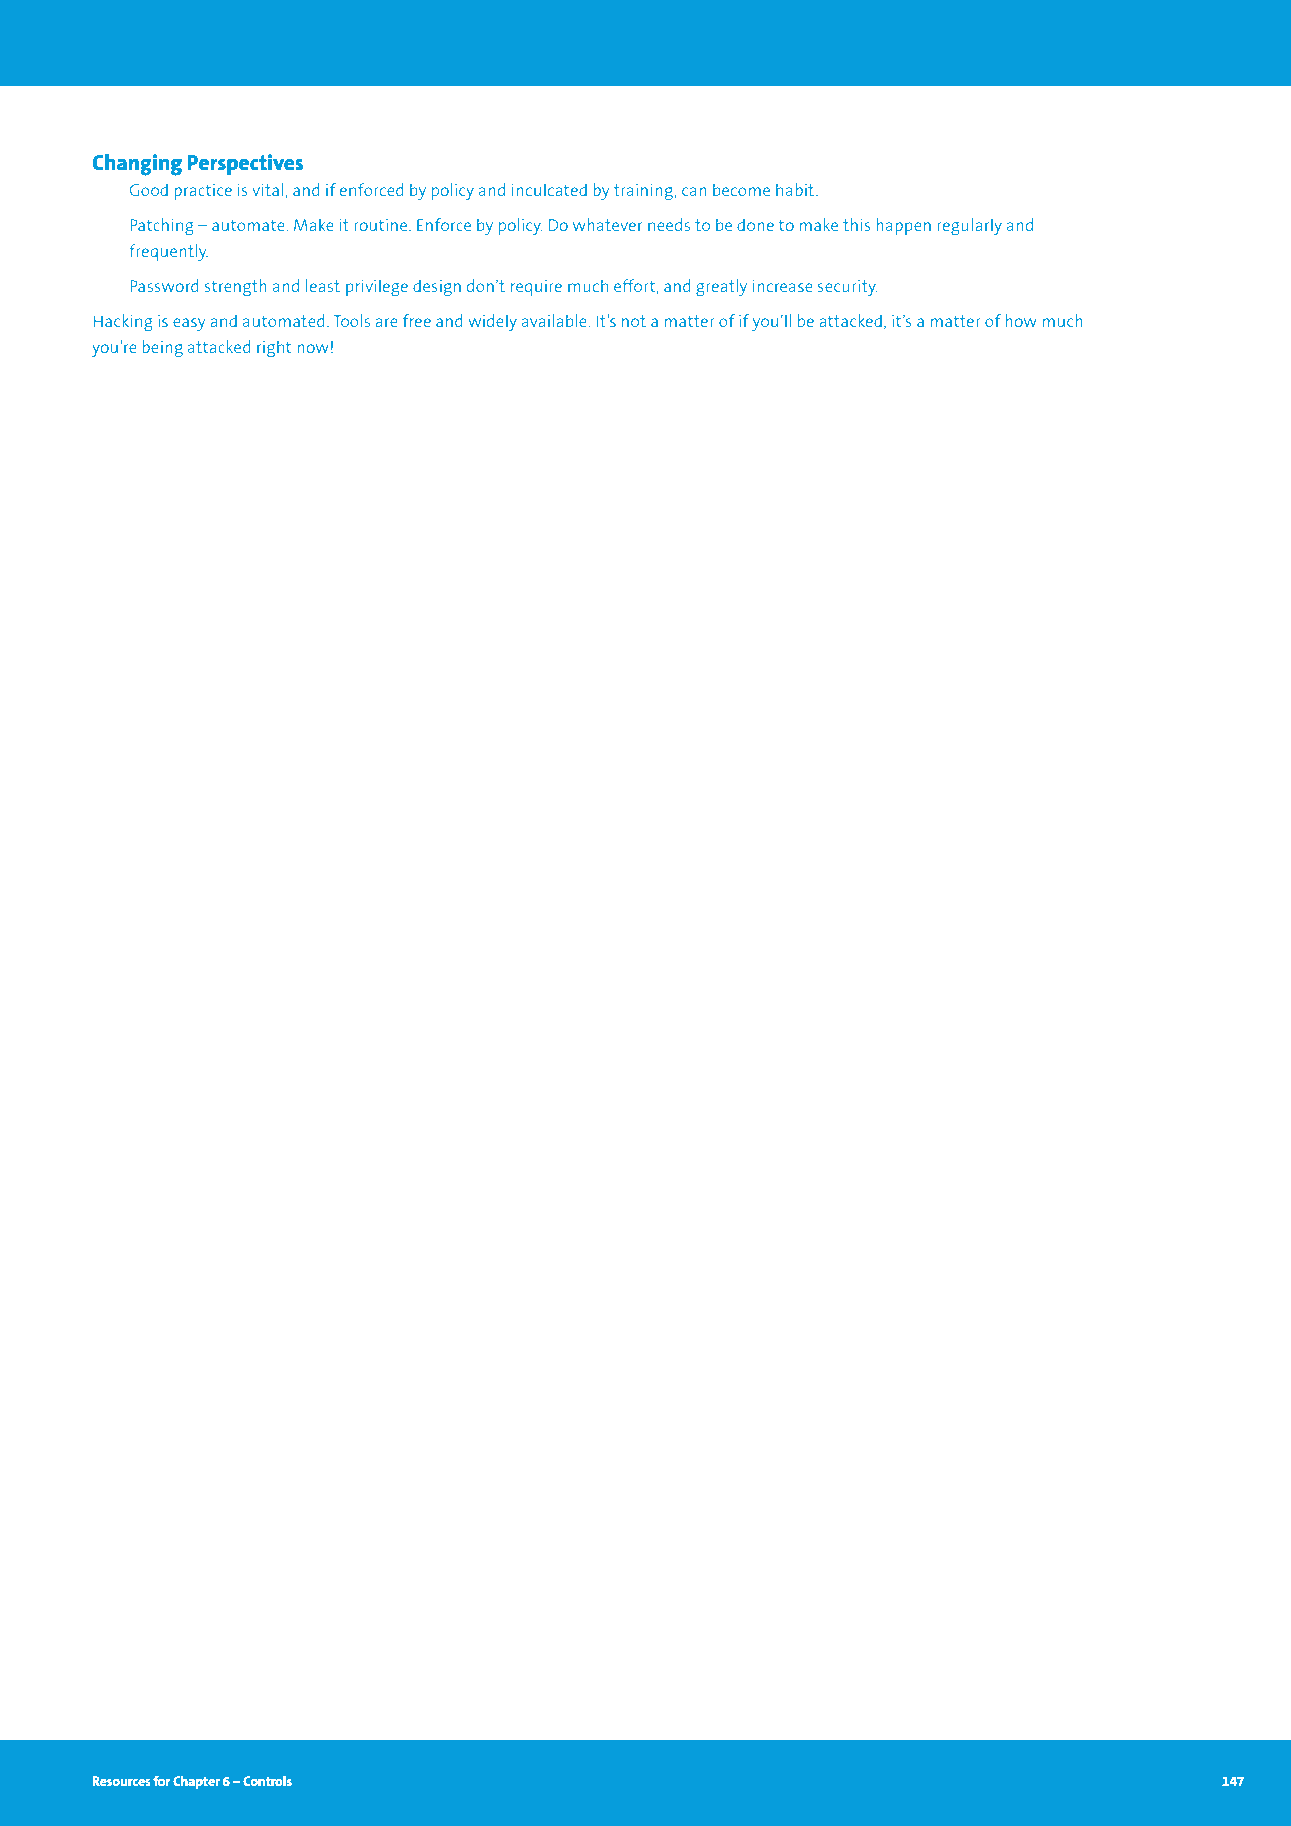 This screenshot has height=1826, width=1291. Describe the element at coordinates (492, 323) in the screenshot. I see `widely` at that location.
